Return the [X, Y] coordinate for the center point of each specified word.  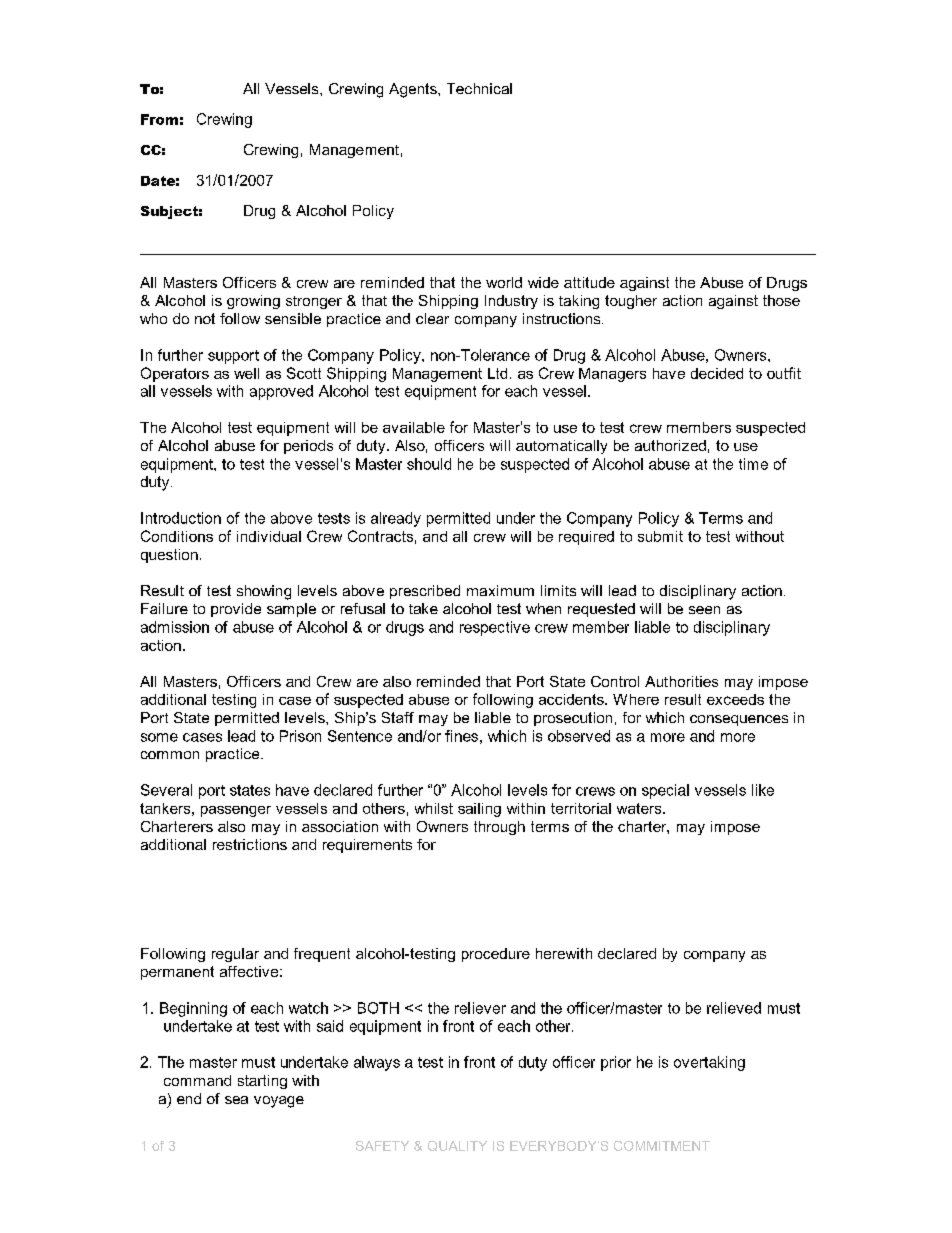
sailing [479, 810]
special [665, 791]
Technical [479, 88]
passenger [236, 811]
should [429, 464]
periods [308, 447]
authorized [670, 445]
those [781, 300]
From [159, 119]
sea [236, 1100]
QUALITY [457, 1146]
